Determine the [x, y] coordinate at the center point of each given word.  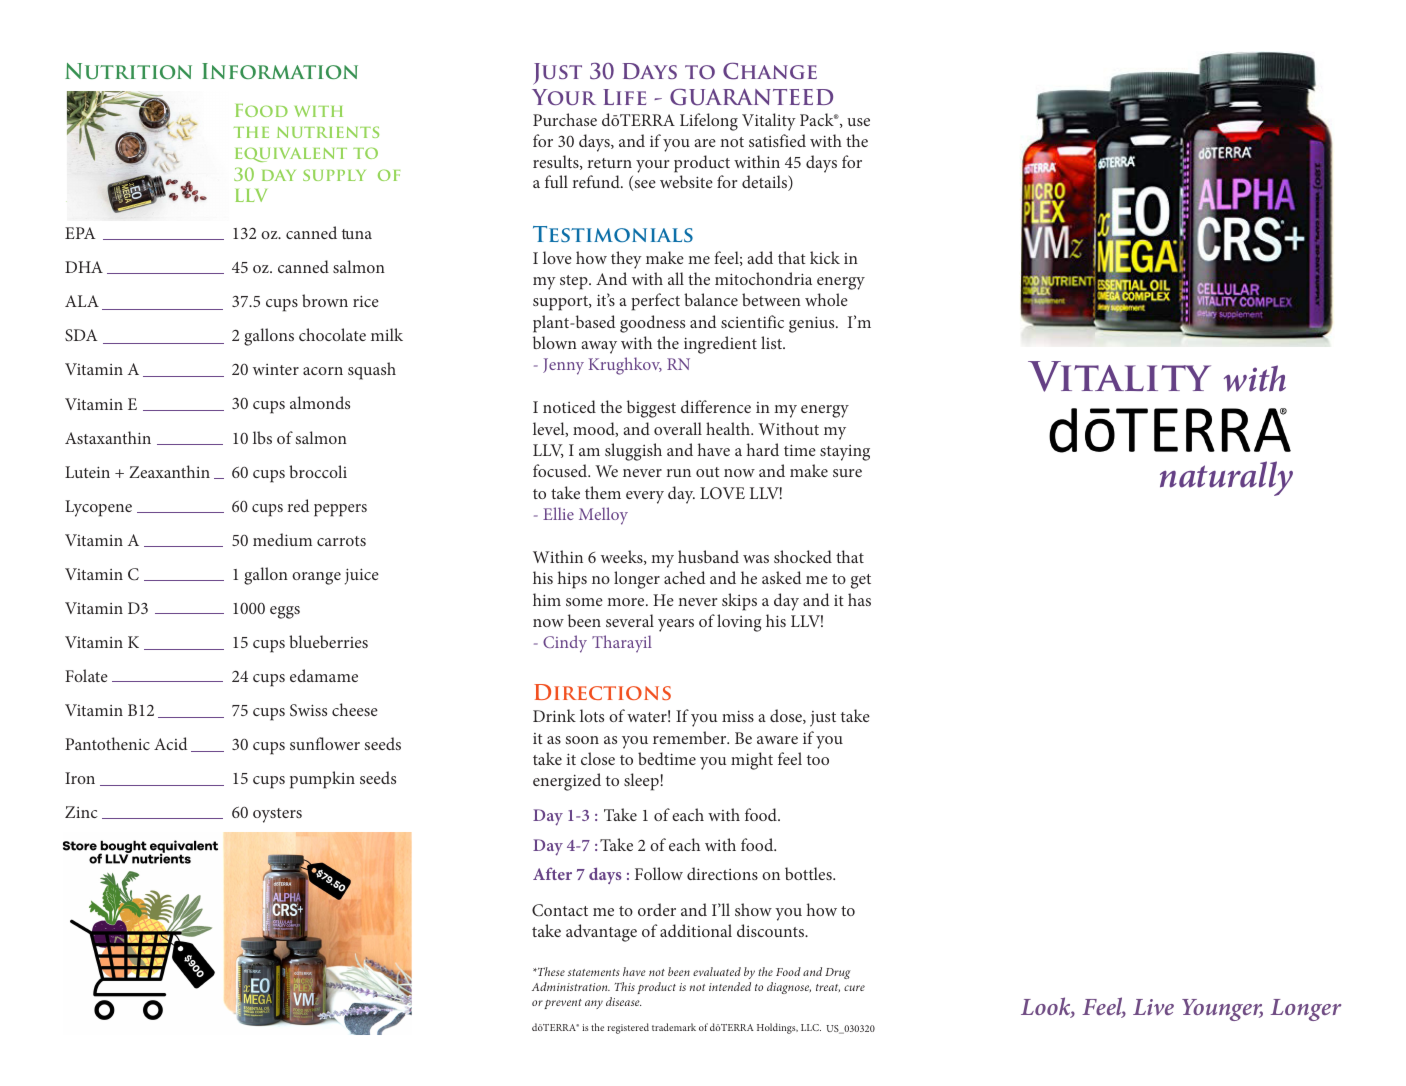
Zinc [81, 812]
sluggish [633, 452]
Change [770, 71]
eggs [285, 612]
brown [325, 300]
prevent [563, 1004]
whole [826, 299]
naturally [1226, 478]
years [676, 625]
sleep [641, 782]
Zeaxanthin [169, 471]
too [818, 760]
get [861, 581]
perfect [655, 302]
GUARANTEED [751, 97]
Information [280, 71]
